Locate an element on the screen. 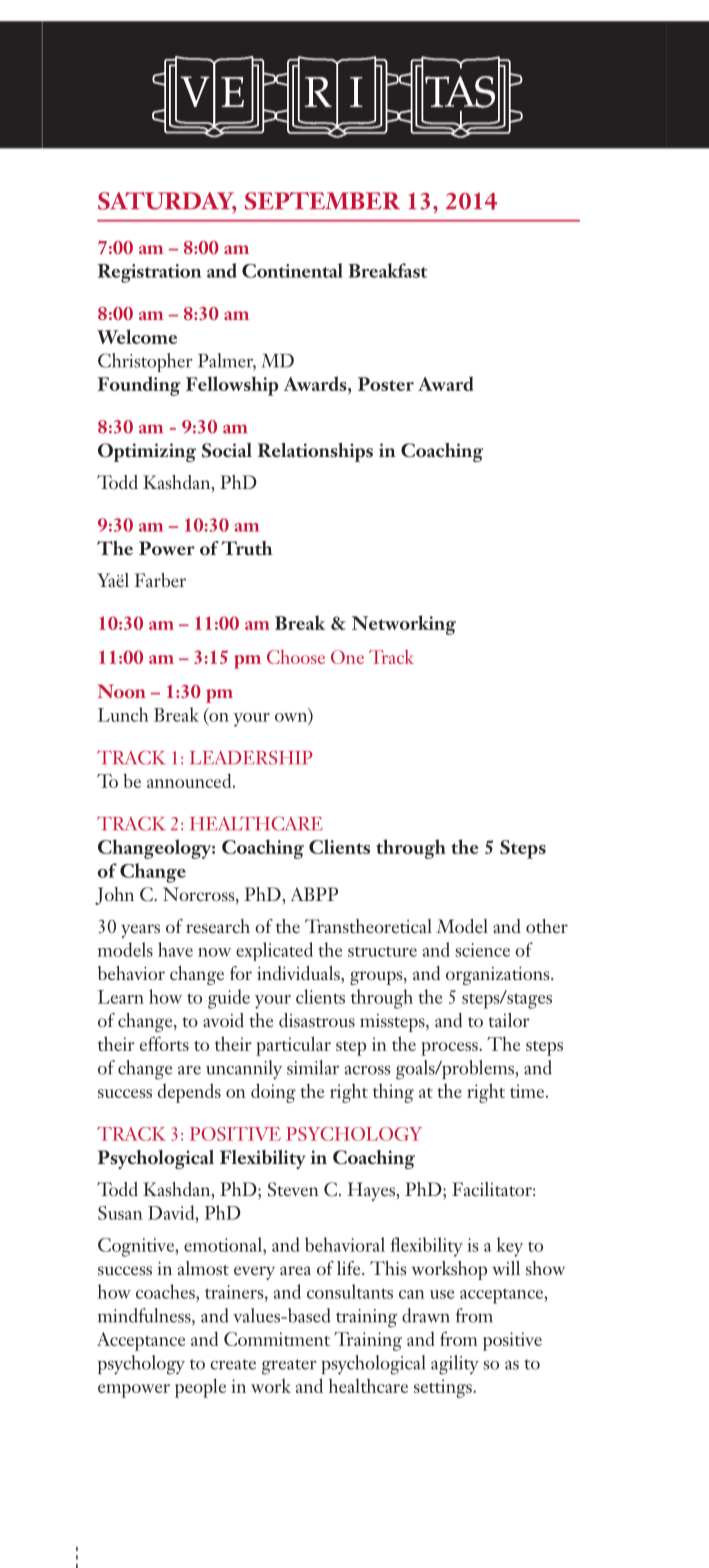 The height and width of the screenshot is (1568, 709). Registration is located at coordinates (149, 273).
